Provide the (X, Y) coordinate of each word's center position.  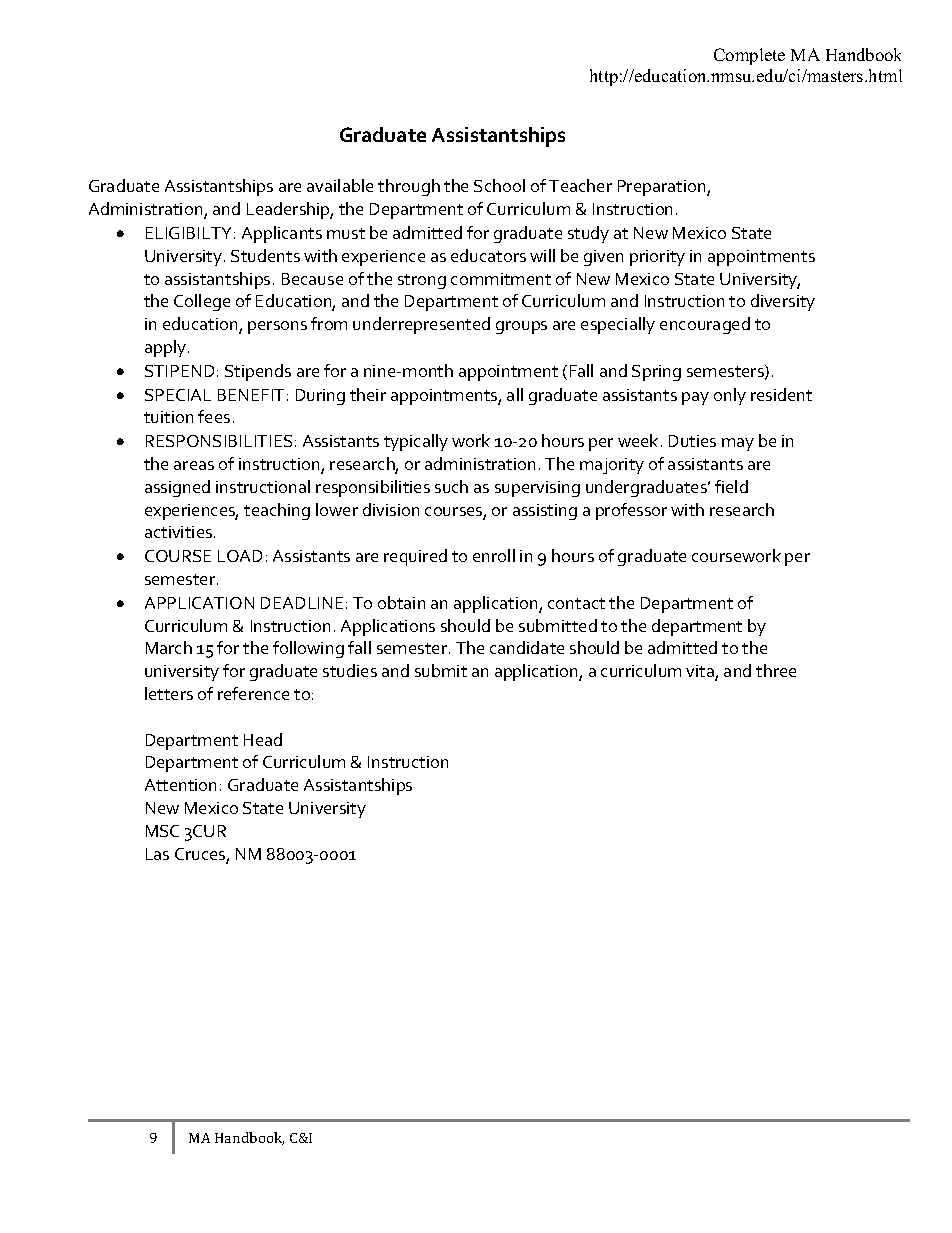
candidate (527, 647)
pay (695, 398)
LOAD (240, 556)
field (731, 486)
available (340, 185)
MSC (162, 831)
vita (701, 672)
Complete (749, 56)
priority (657, 258)
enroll (494, 555)
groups (521, 327)
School (499, 185)
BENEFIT (251, 395)
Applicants (282, 234)
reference (253, 693)
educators (488, 255)
